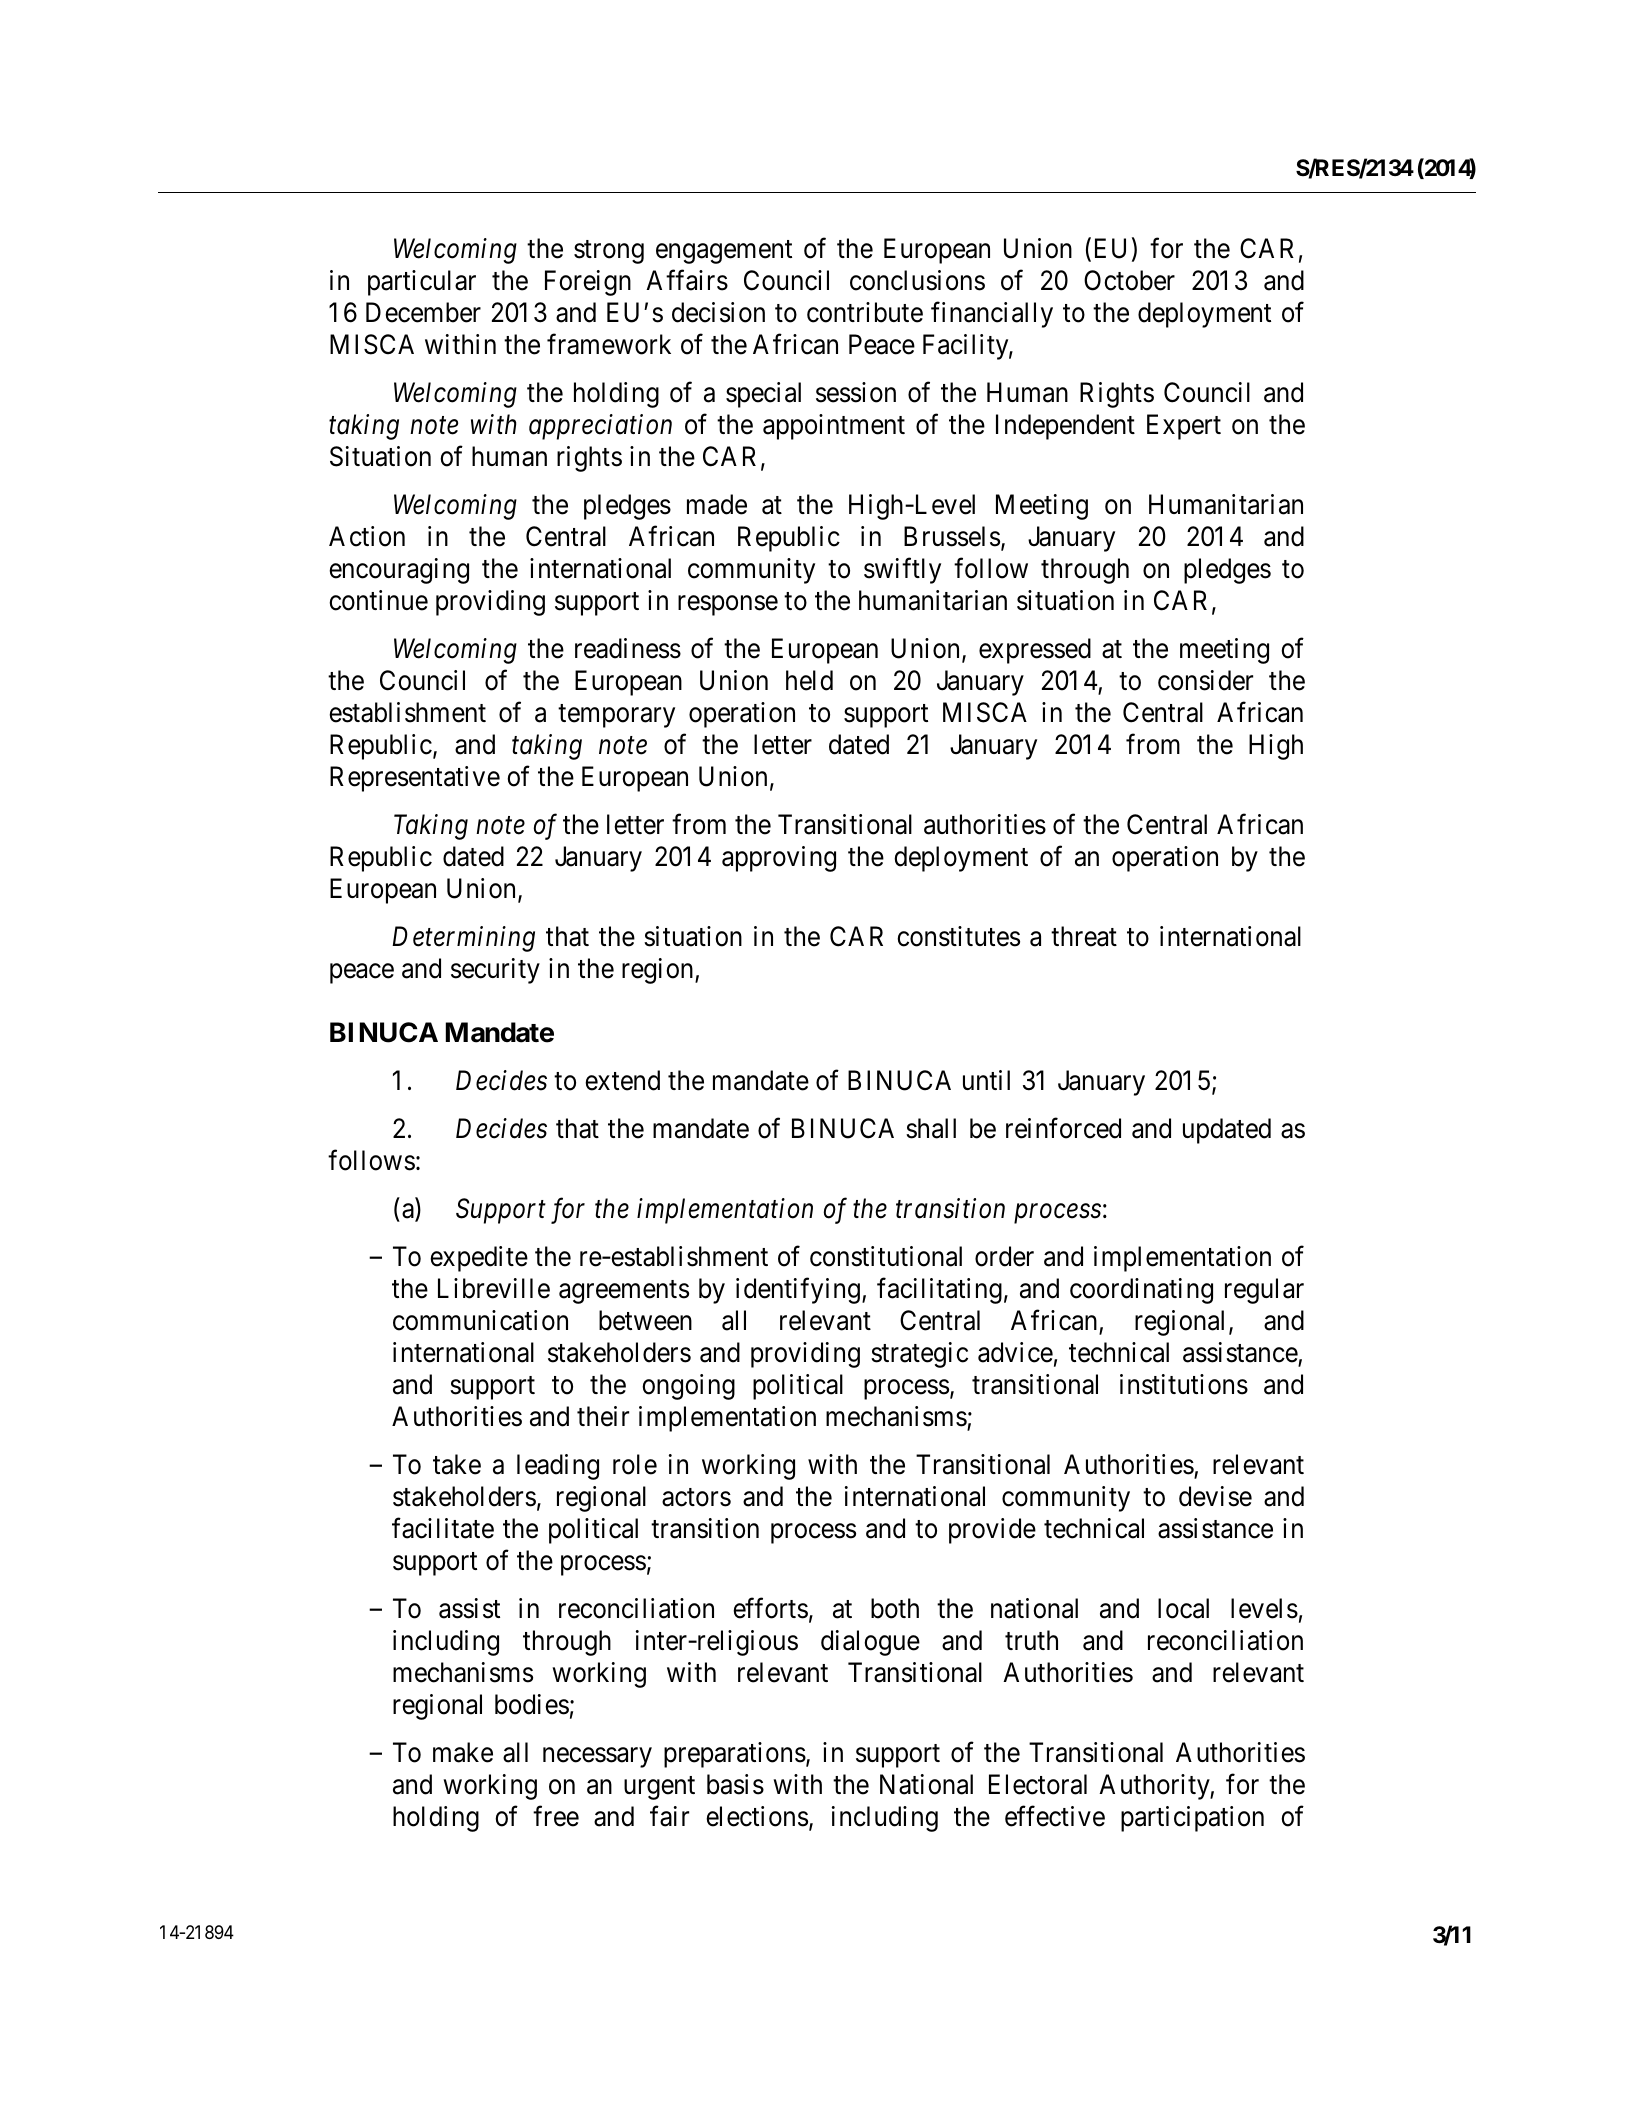  I want to click on Representative, so click(415, 779).
